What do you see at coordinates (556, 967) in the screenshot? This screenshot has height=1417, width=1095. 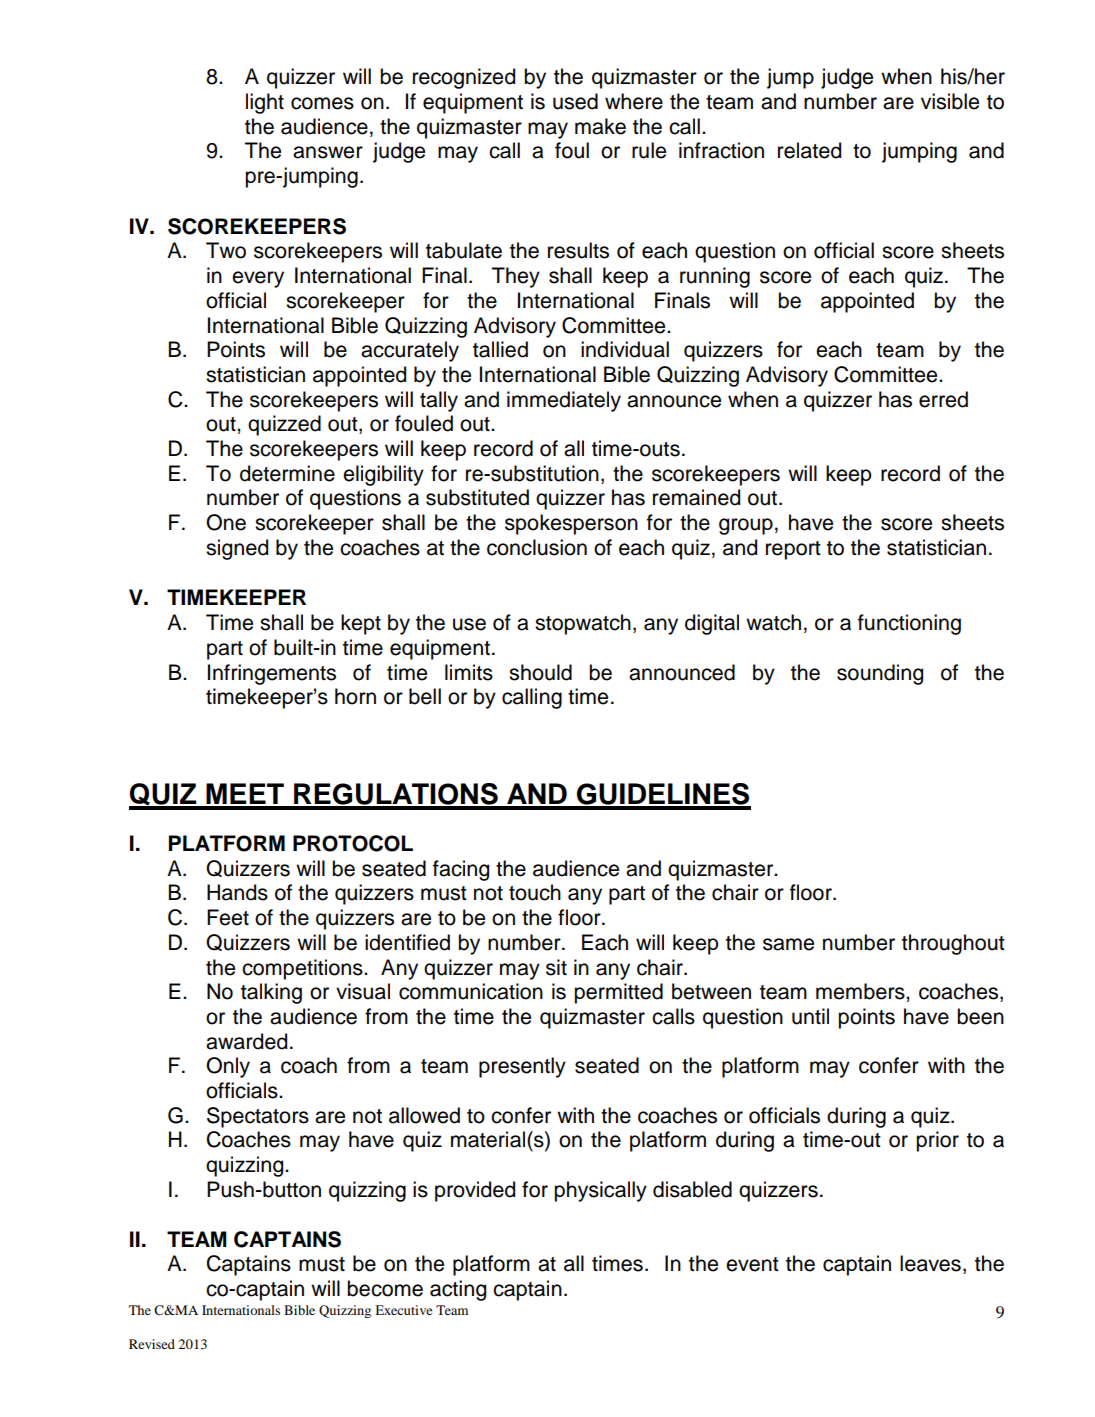 I see `sit` at bounding box center [556, 967].
